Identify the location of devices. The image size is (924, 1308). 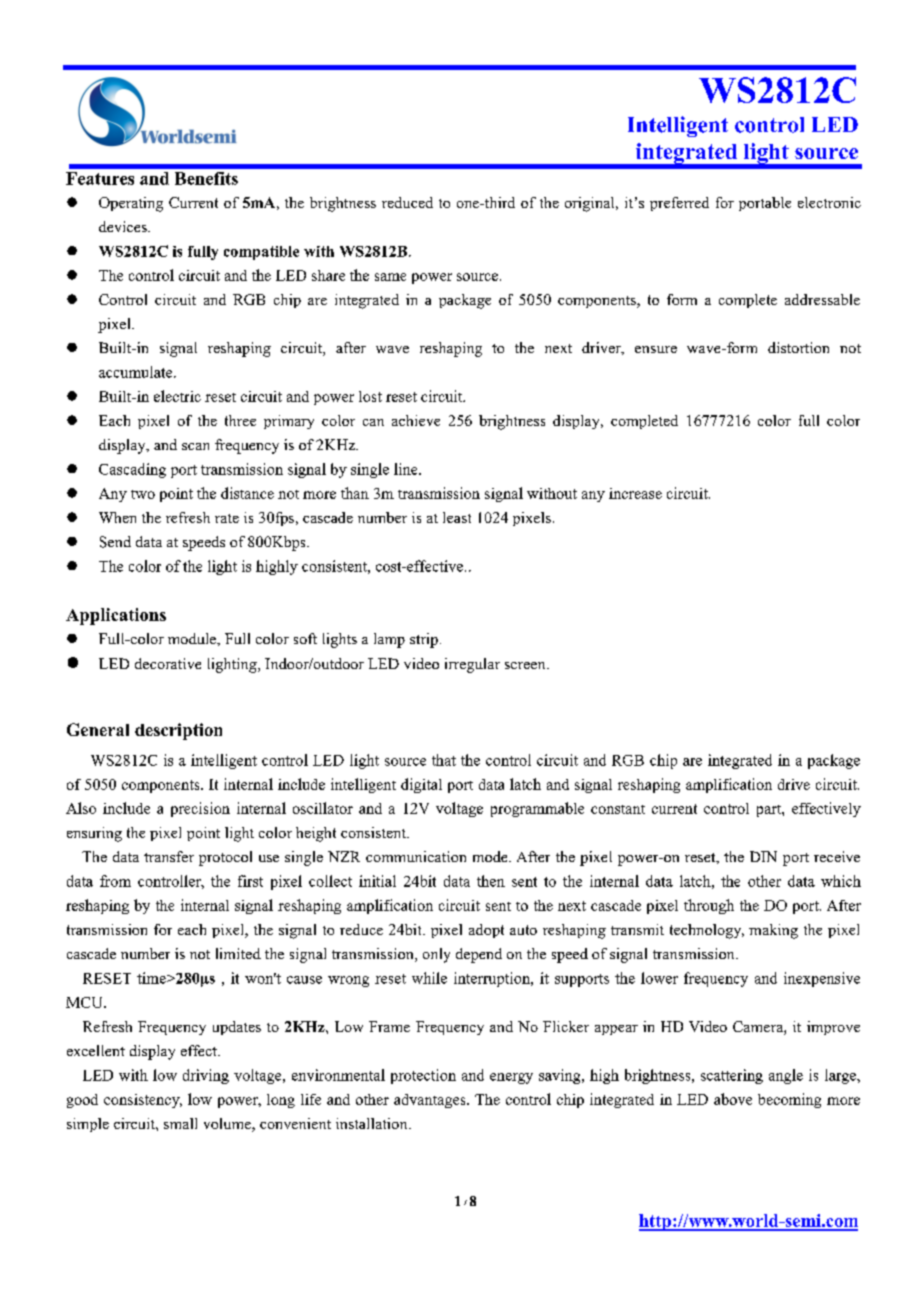
(124, 226).
